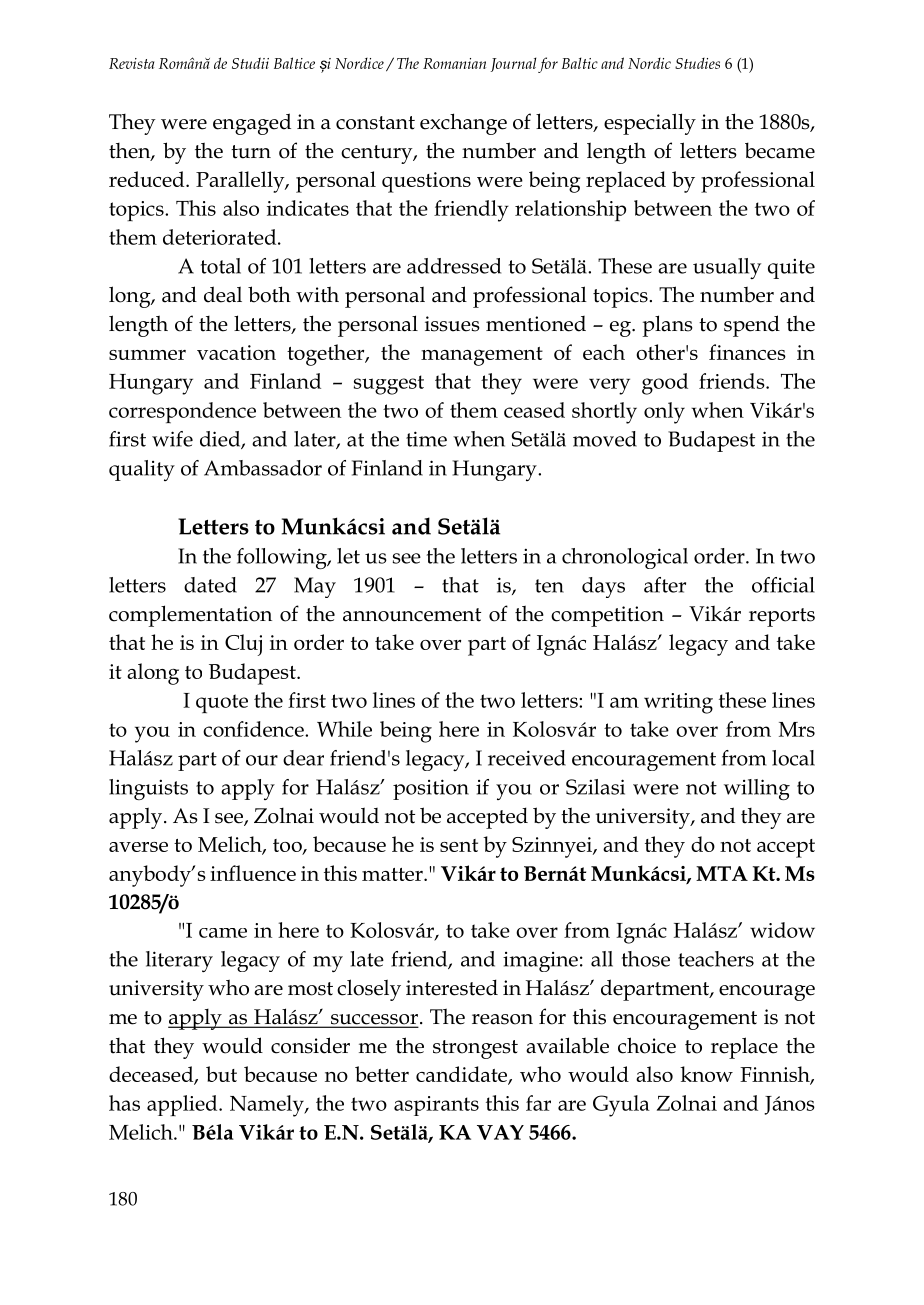 The width and height of the screenshot is (924, 1305). Describe the element at coordinates (436, 1106) in the screenshot. I see `aspirants` at that location.
